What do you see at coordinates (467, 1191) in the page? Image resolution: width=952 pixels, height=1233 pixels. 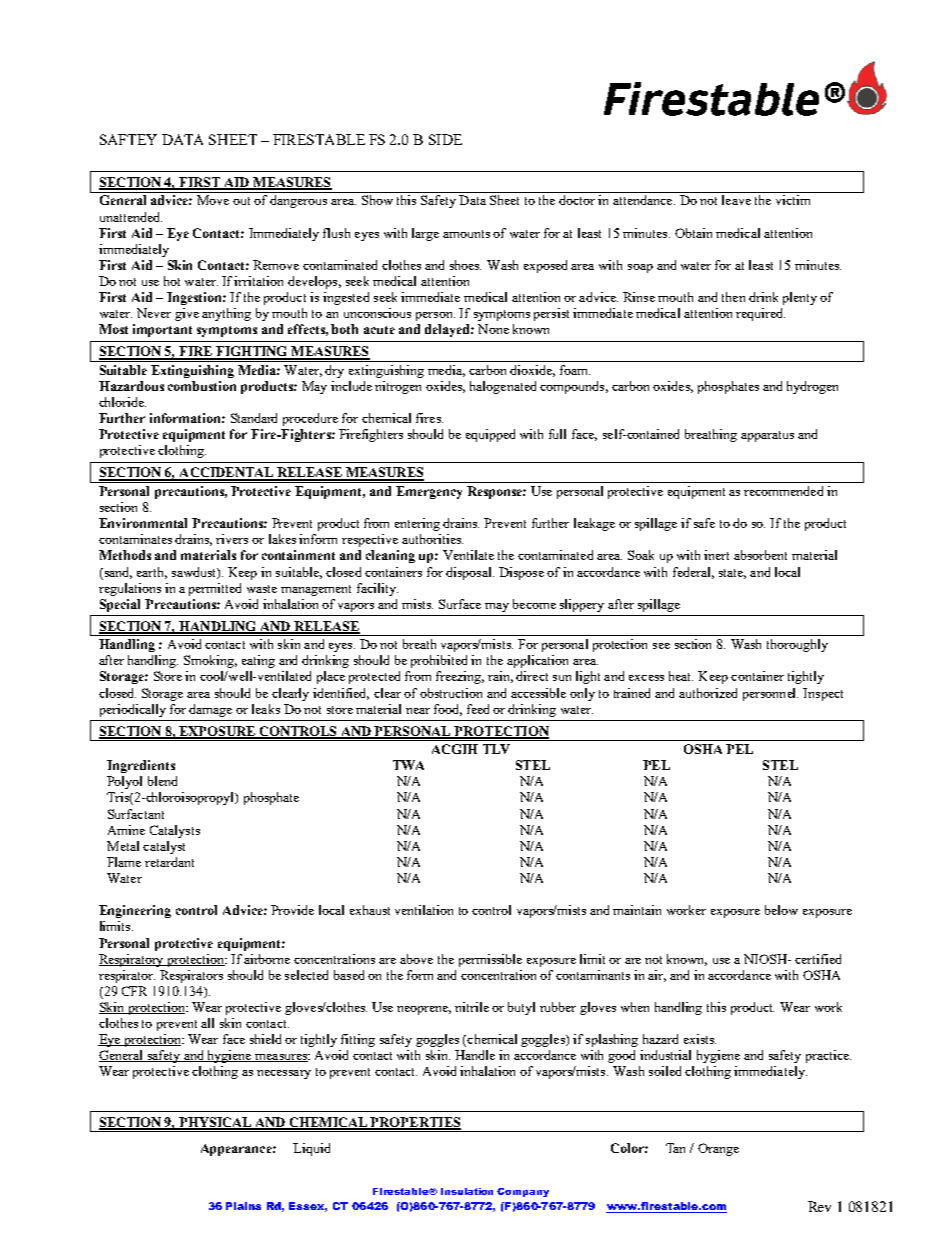 I see `Insulation` at bounding box center [467, 1191].
